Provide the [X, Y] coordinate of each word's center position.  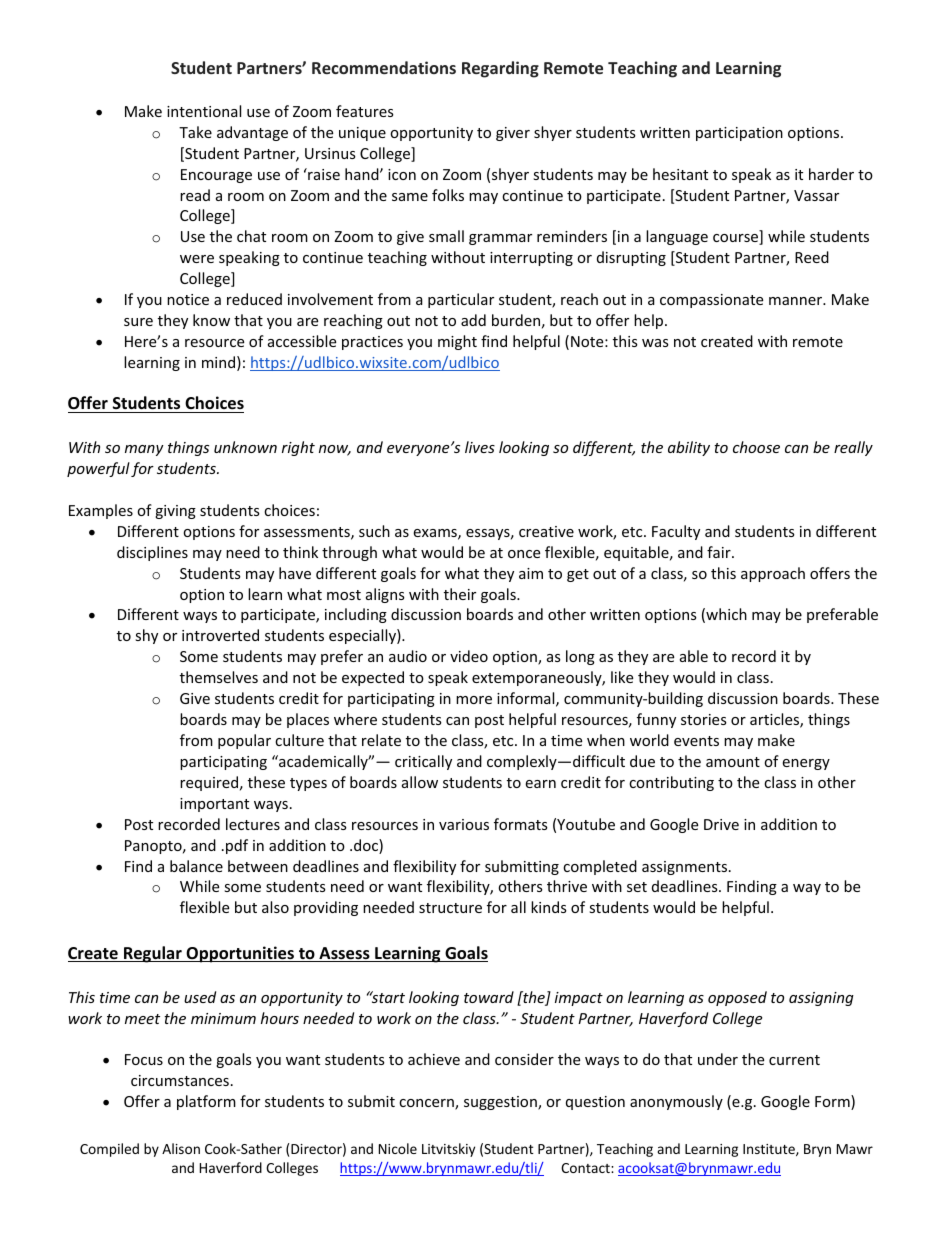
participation [739, 134]
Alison [181, 1148]
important [214, 805]
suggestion [501, 1103]
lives [480, 447]
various [464, 824]
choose [756, 447]
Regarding [500, 69]
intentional [204, 111]
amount [733, 762]
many [144, 450]
